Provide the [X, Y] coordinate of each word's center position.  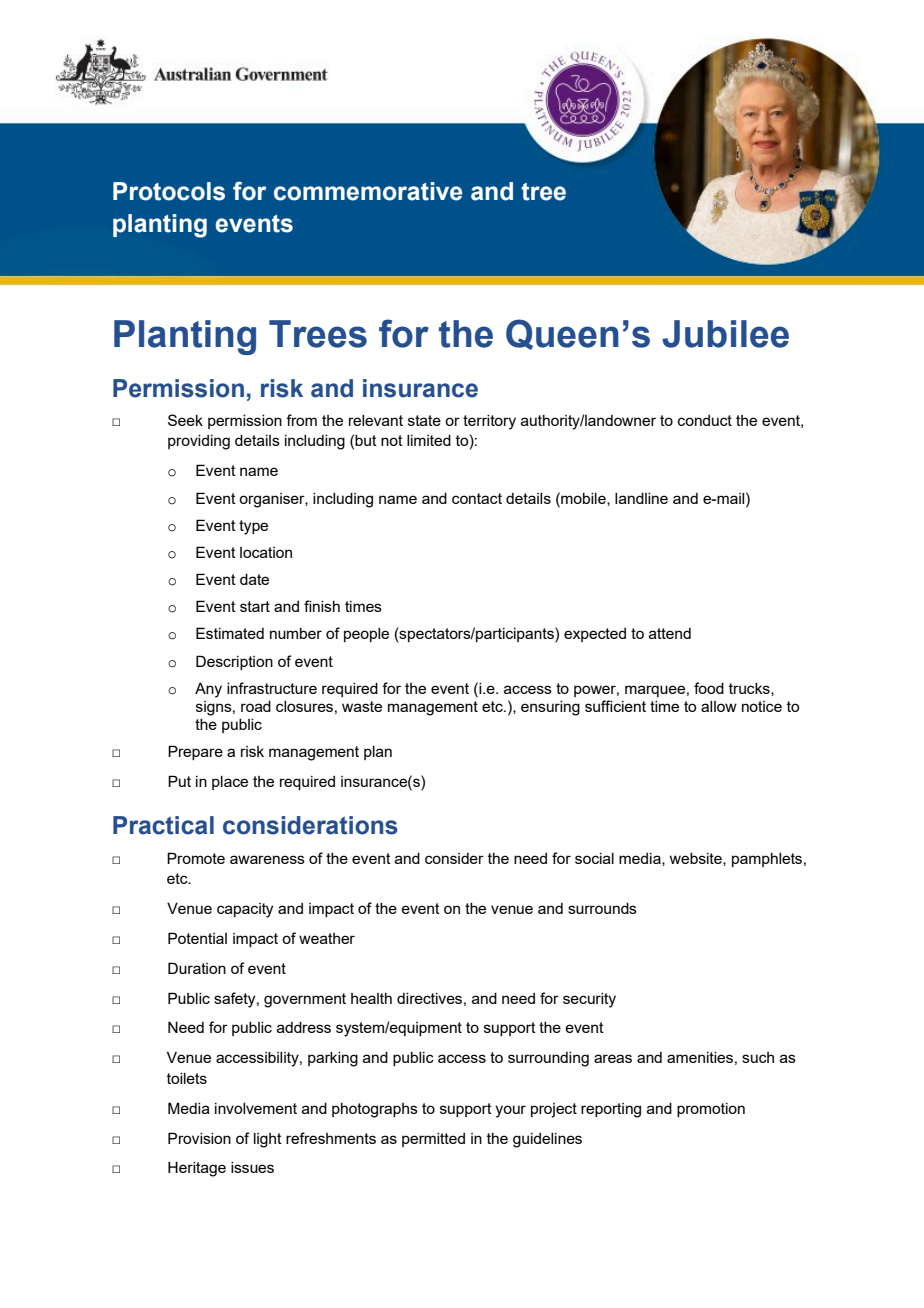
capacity [245, 910]
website [697, 859]
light [268, 1140]
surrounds [602, 908]
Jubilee [725, 334]
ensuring [550, 708]
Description [234, 662]
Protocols [169, 191]
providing [199, 442]
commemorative [368, 191]
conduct [705, 420]
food [709, 688]
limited [429, 440]
